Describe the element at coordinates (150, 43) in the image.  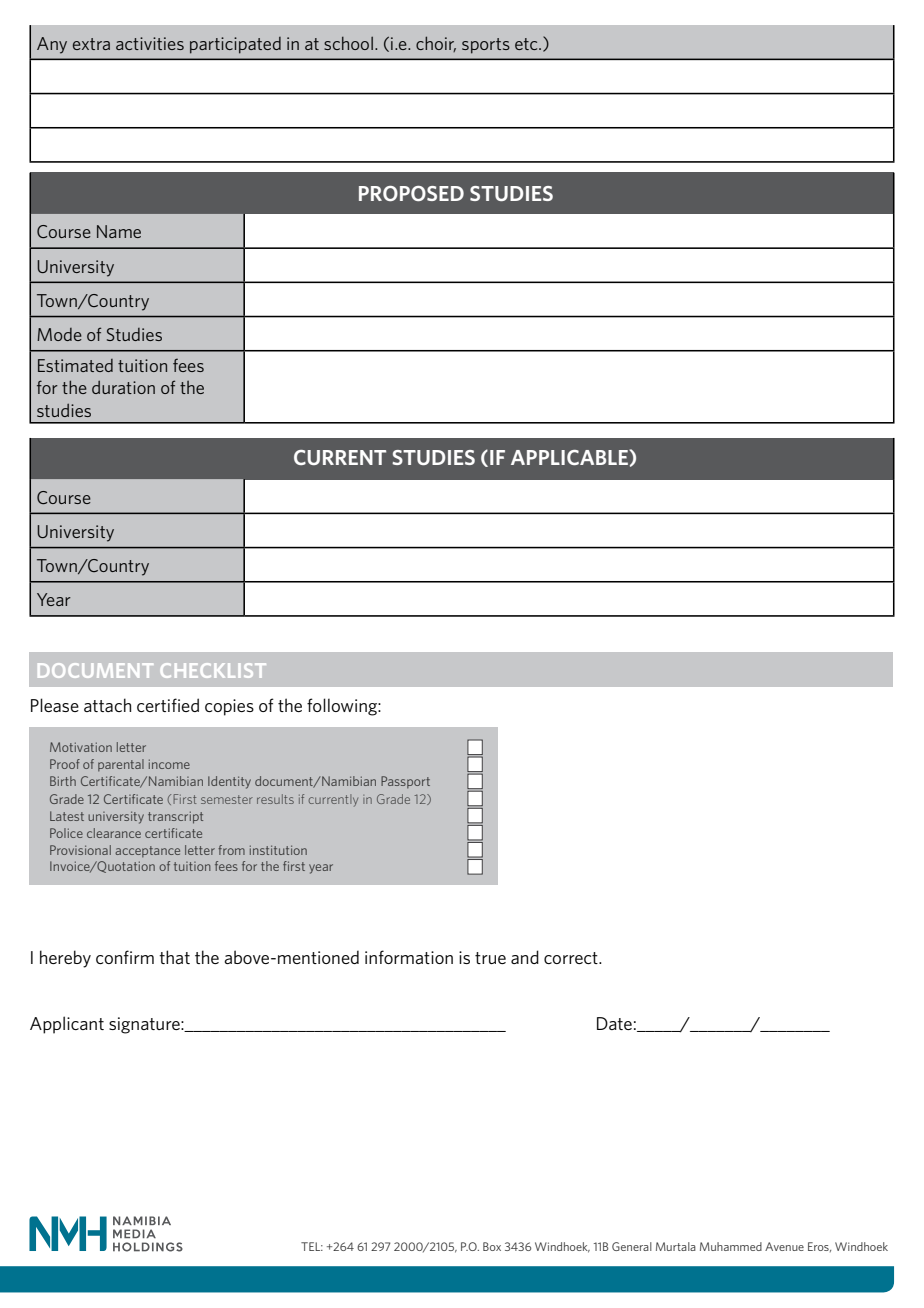
I see `activities` at that location.
